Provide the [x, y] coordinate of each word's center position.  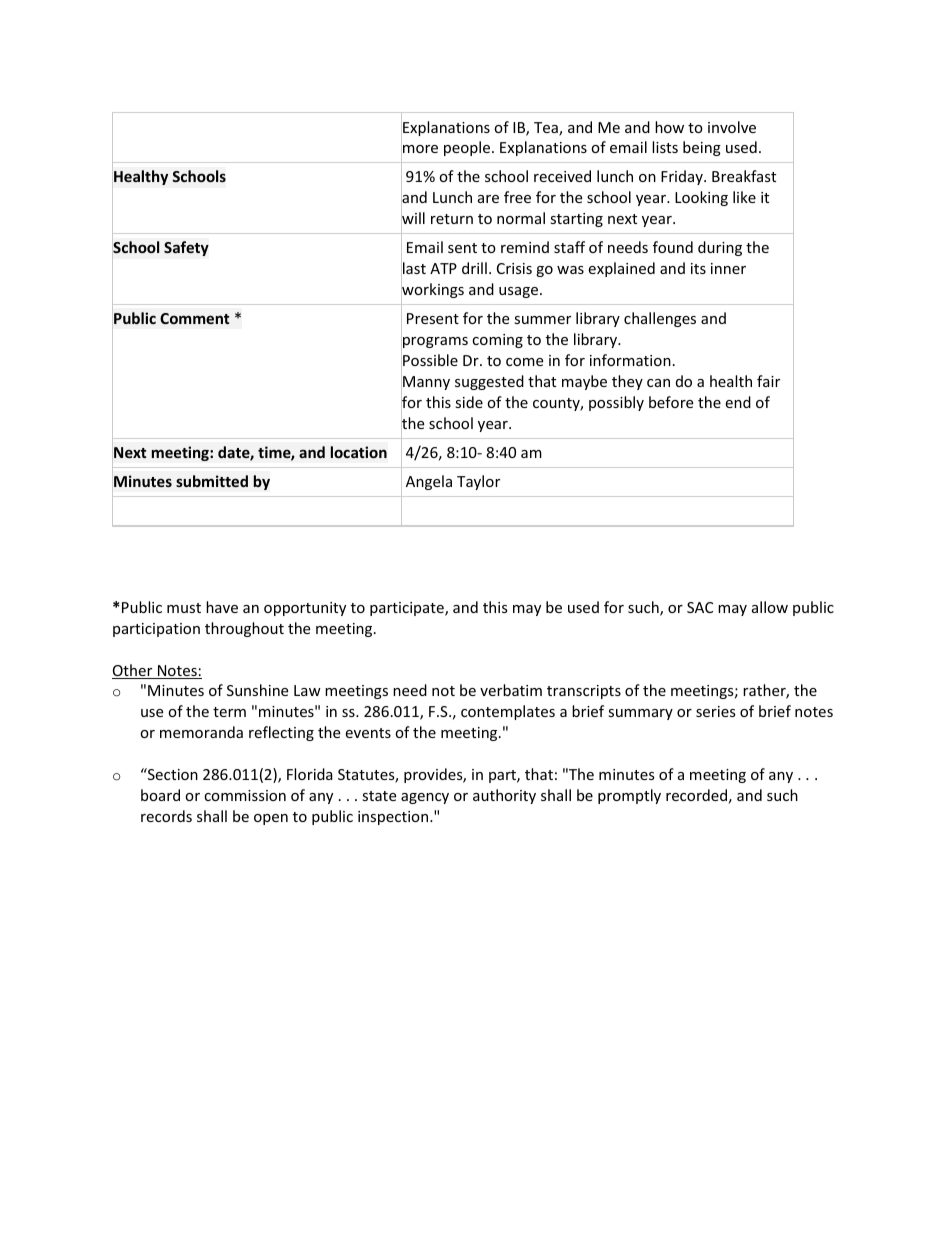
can [658, 383]
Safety [186, 248]
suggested [489, 382]
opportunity [305, 609]
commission [245, 795]
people [468, 148]
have [222, 607]
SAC [700, 607]
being [702, 148]
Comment [194, 318]
